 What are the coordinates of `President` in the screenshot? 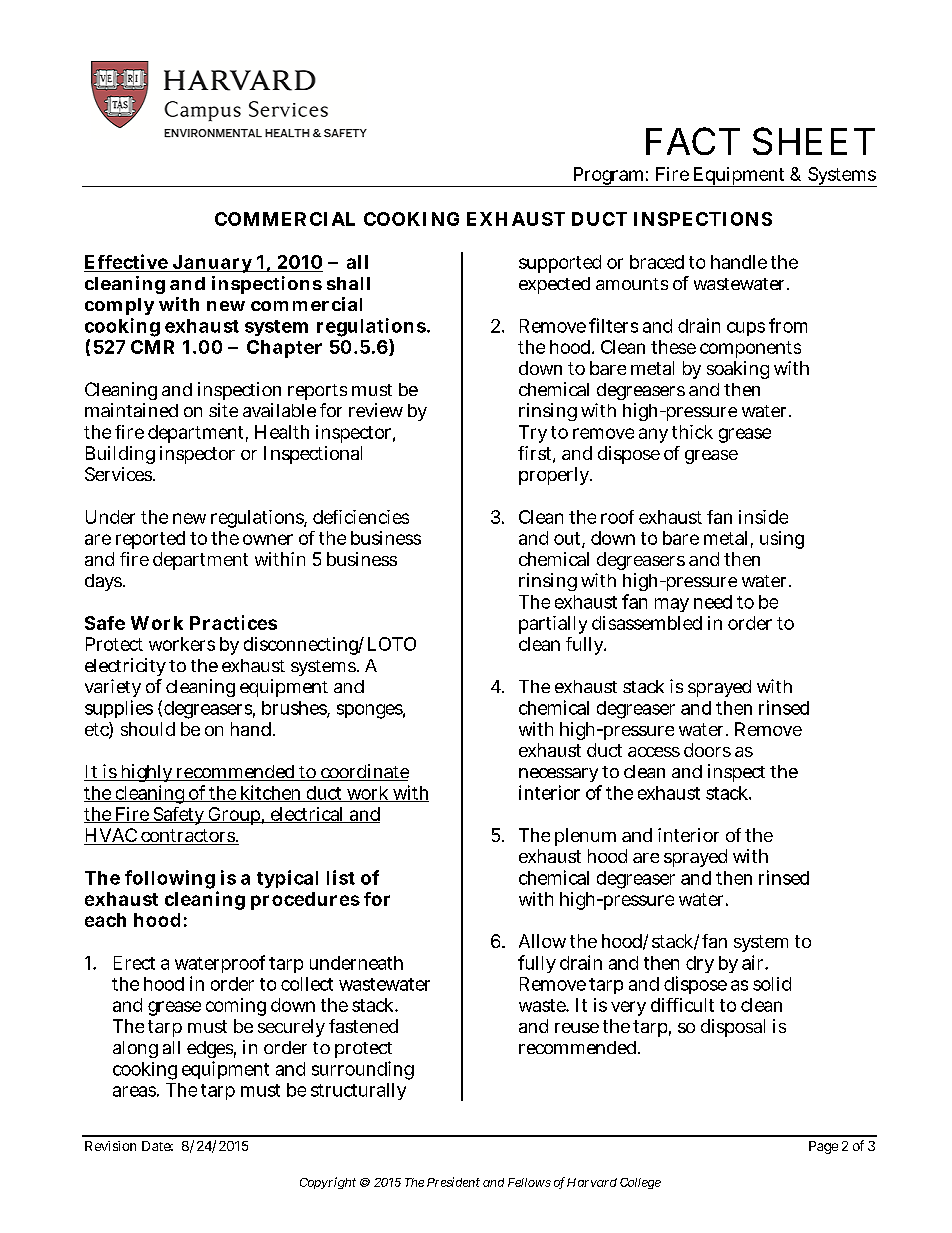 It's located at (453, 1182).
